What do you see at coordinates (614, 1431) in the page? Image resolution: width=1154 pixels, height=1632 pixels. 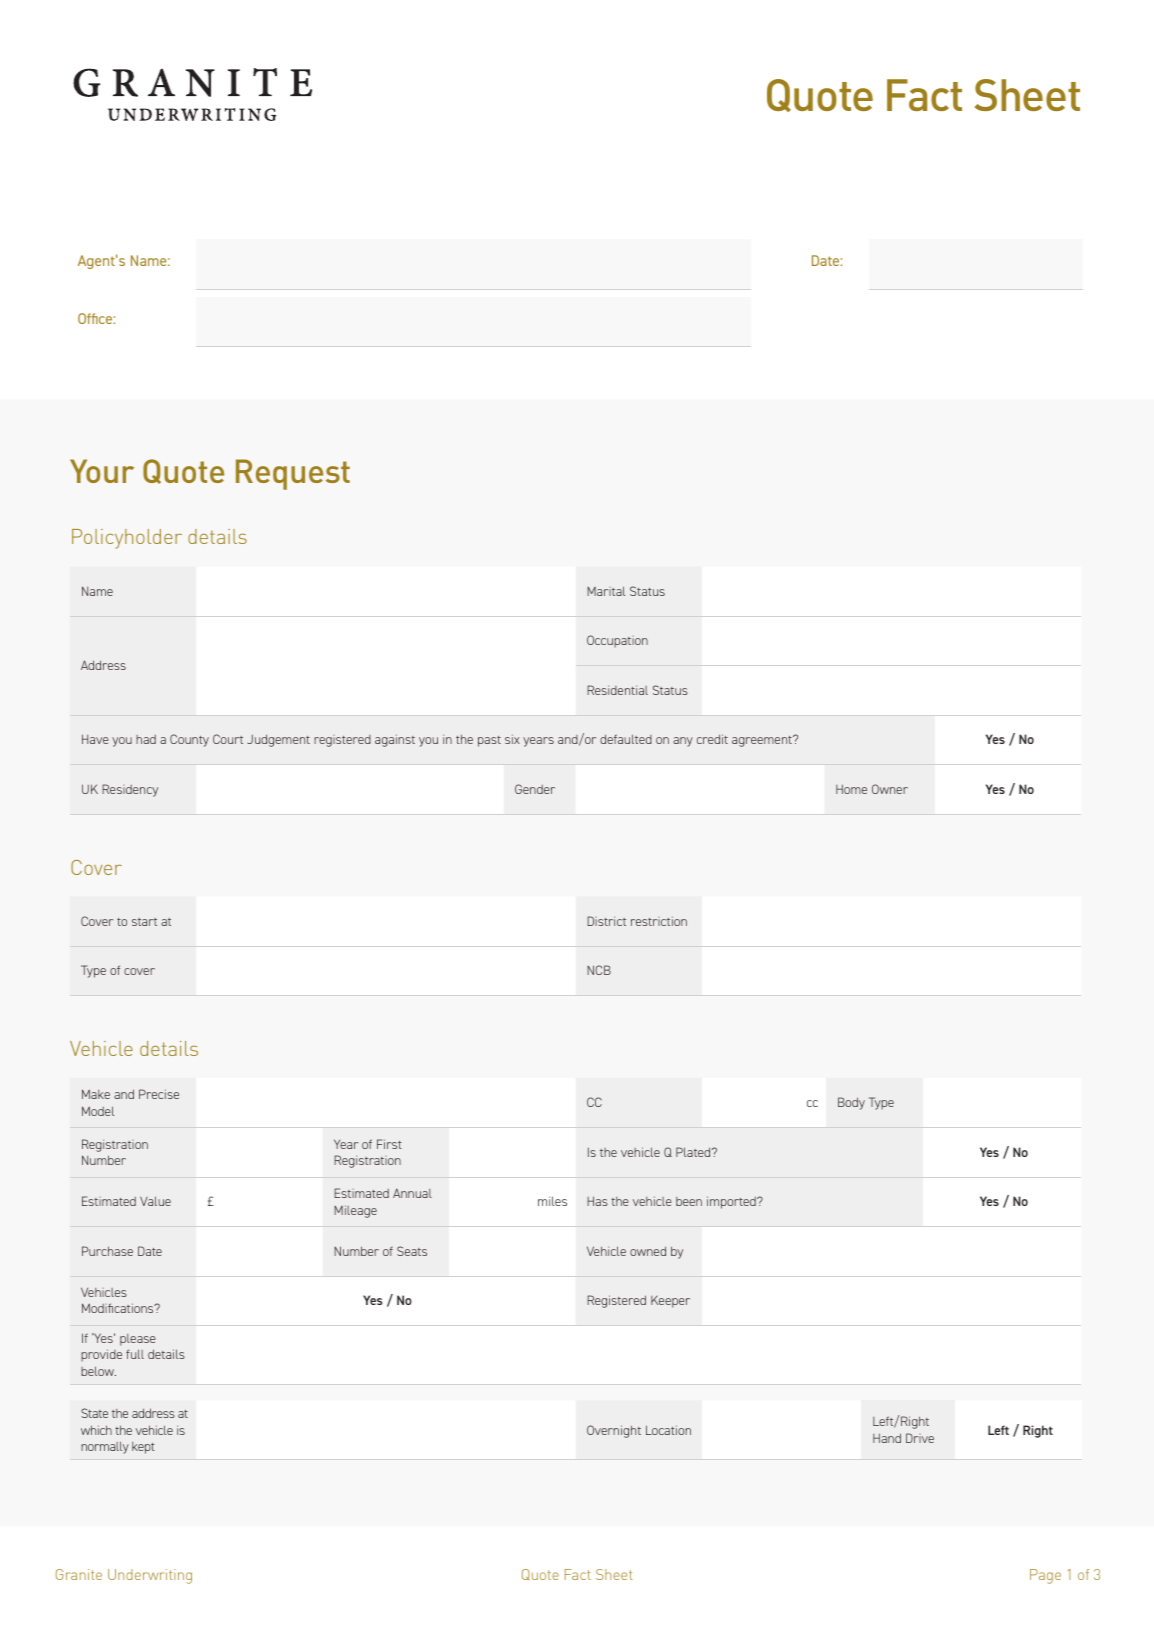 I see `Overnight` at bounding box center [614, 1431].
